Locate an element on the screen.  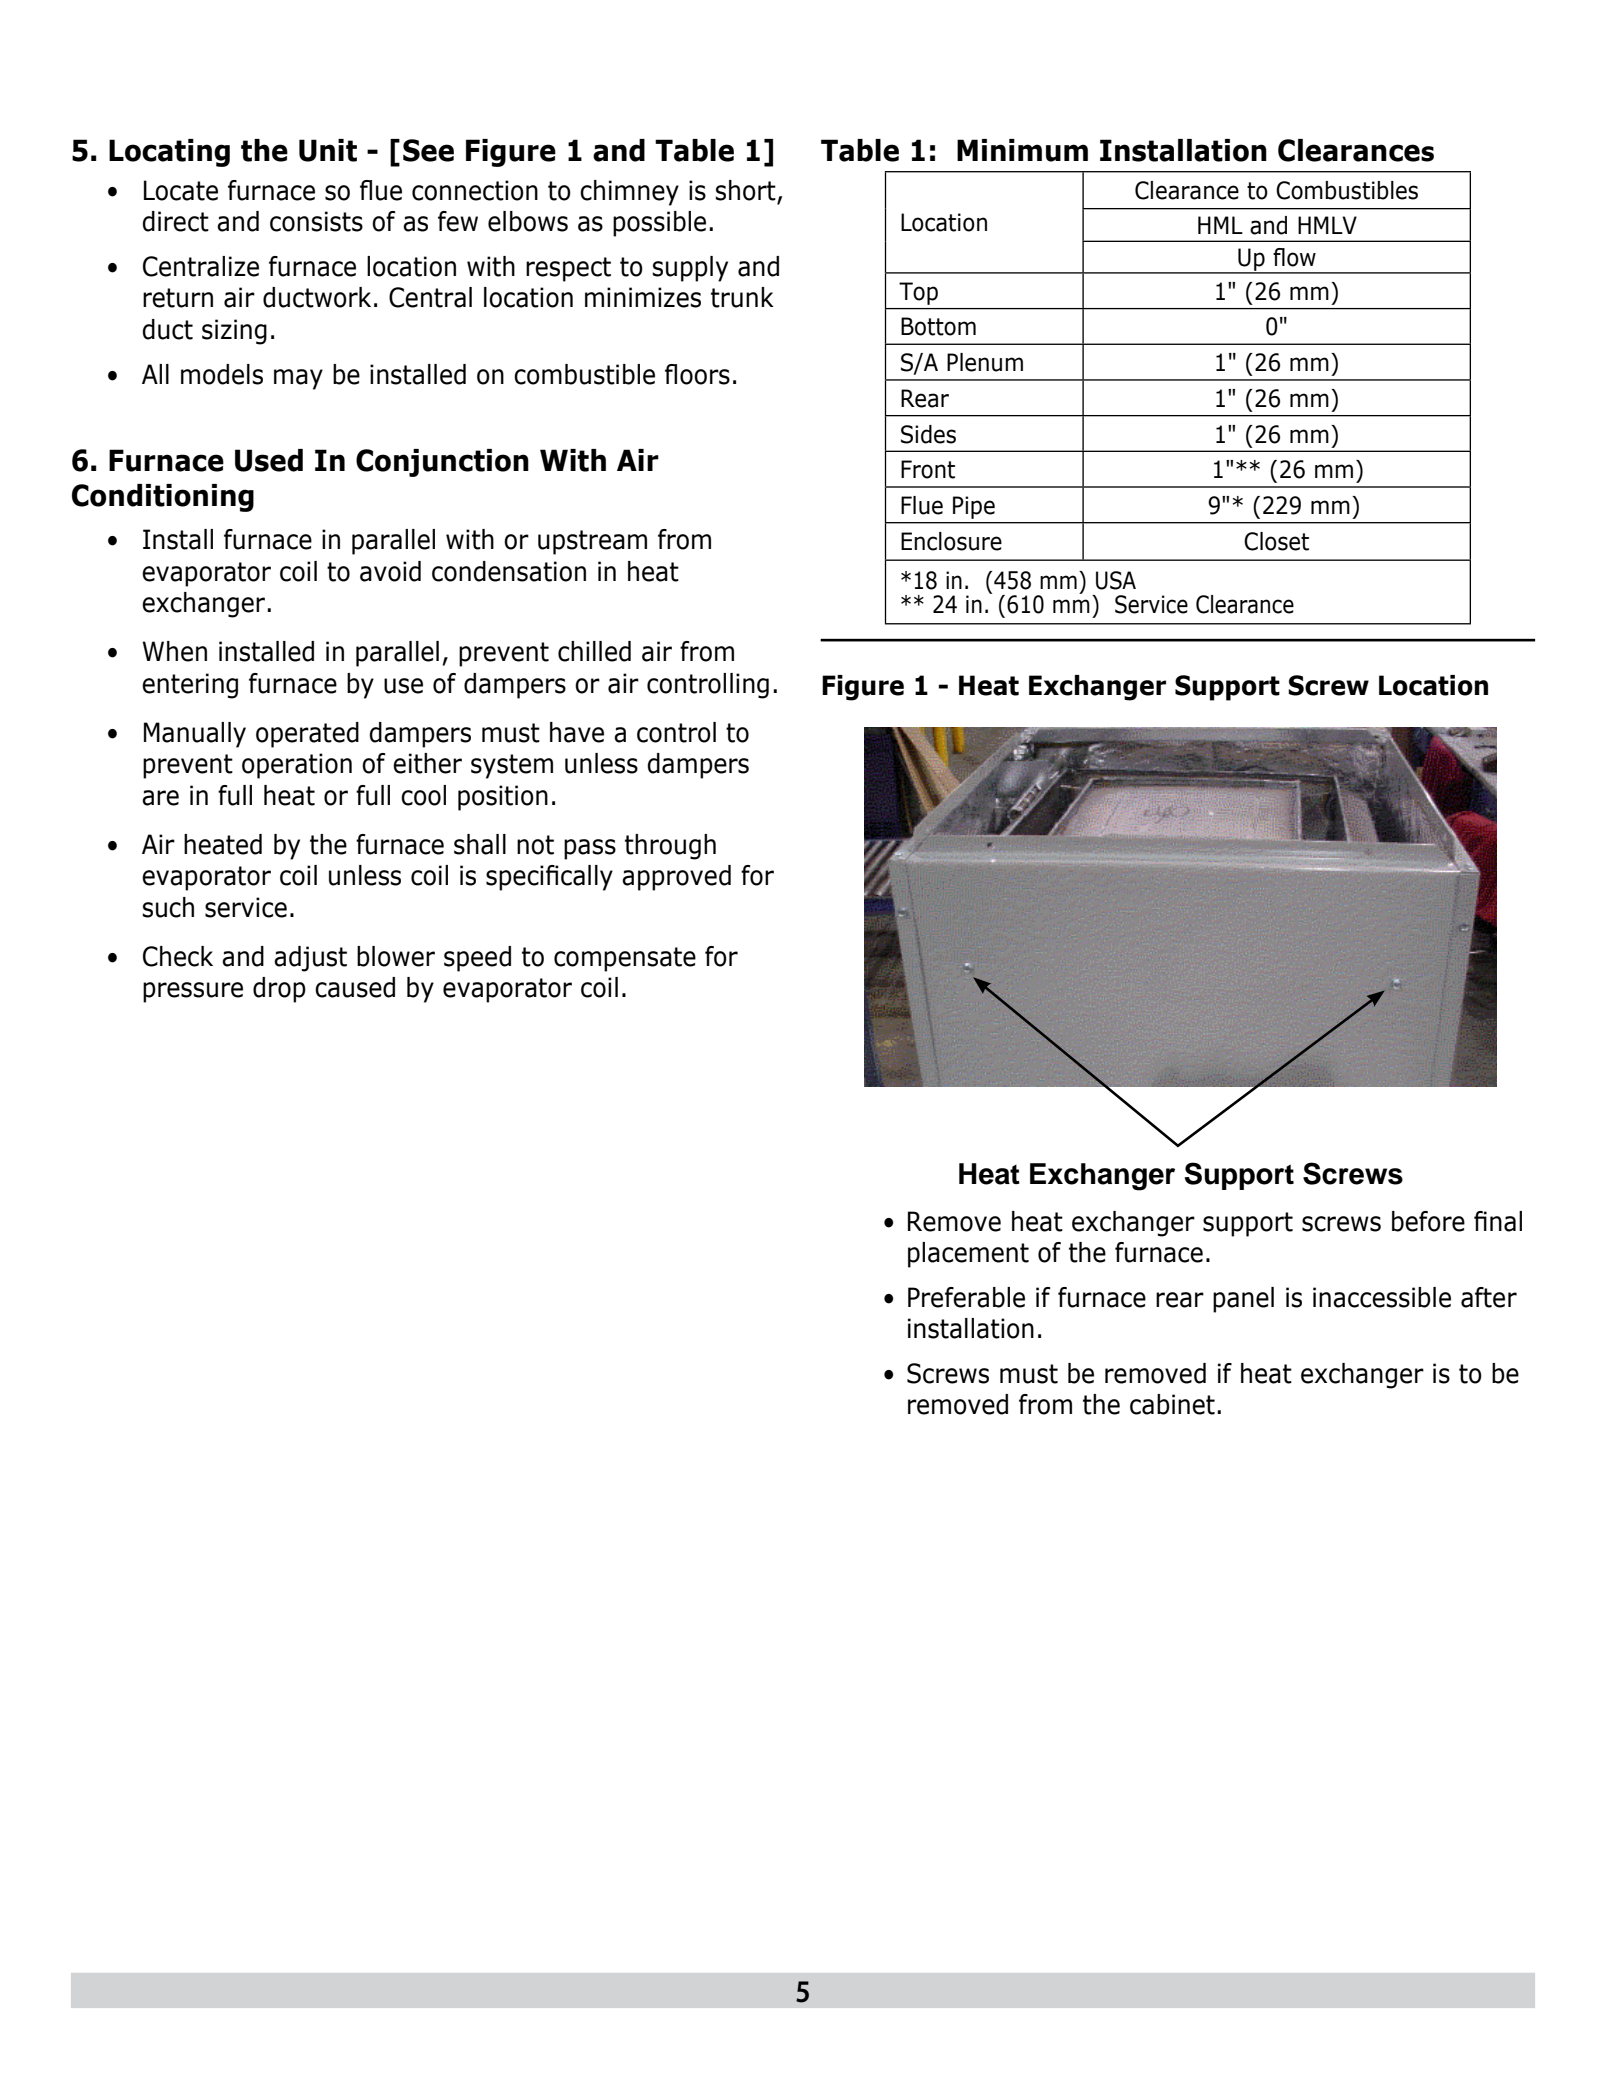
before is located at coordinates (1428, 1221).
